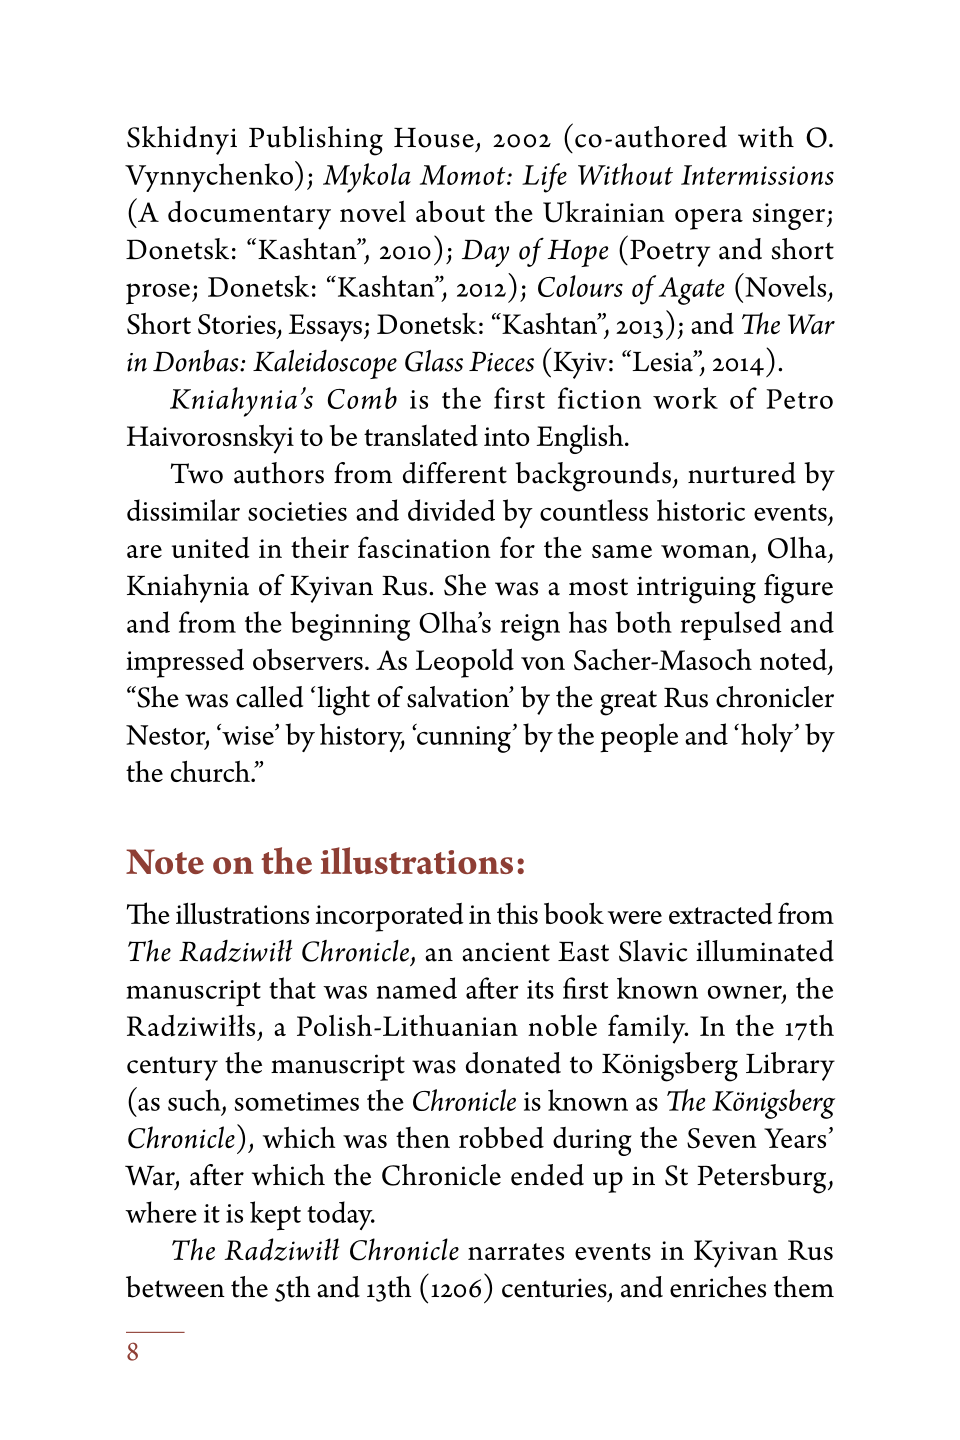  I want to click on ancient, so click(506, 952).
